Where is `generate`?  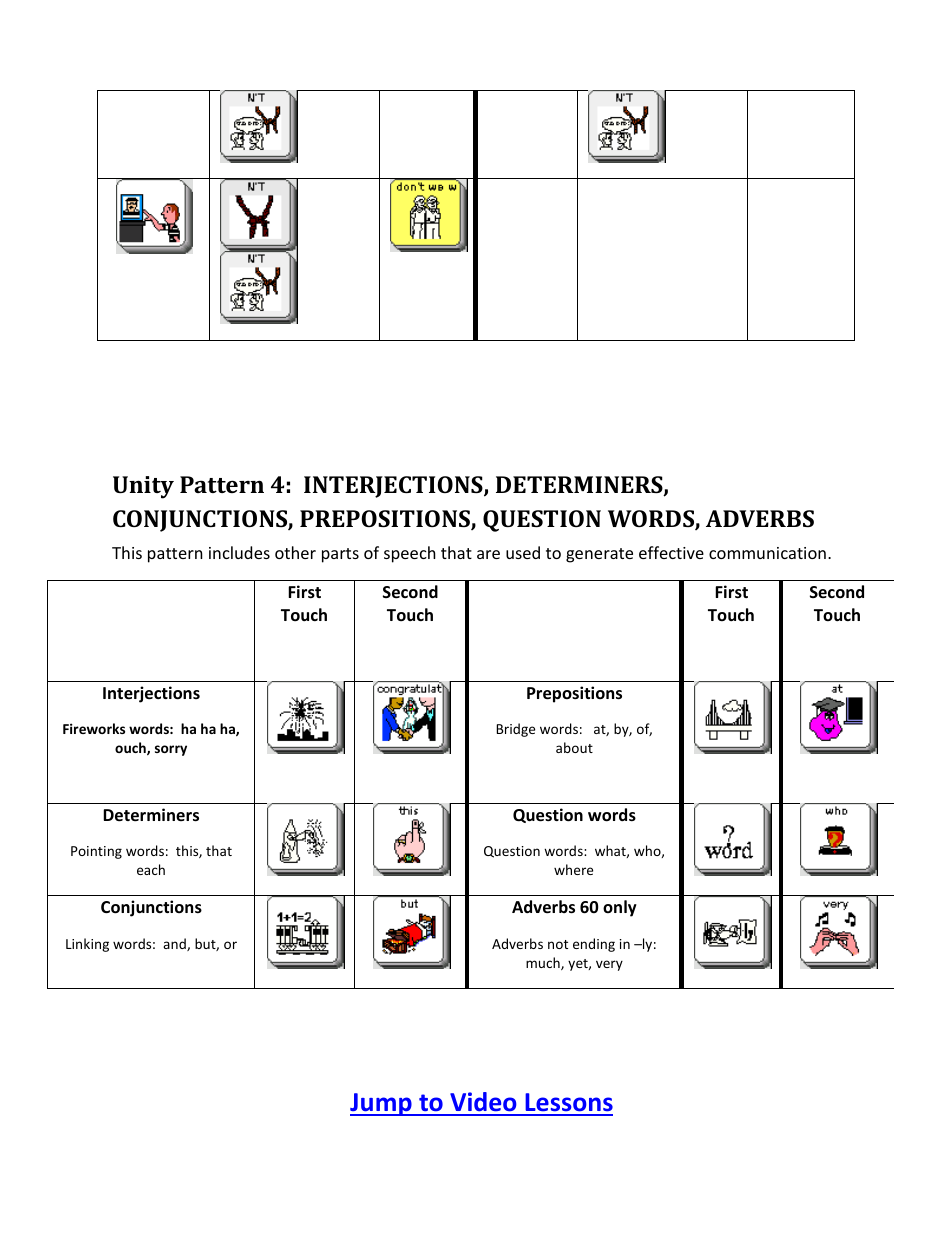 generate is located at coordinates (599, 555).
